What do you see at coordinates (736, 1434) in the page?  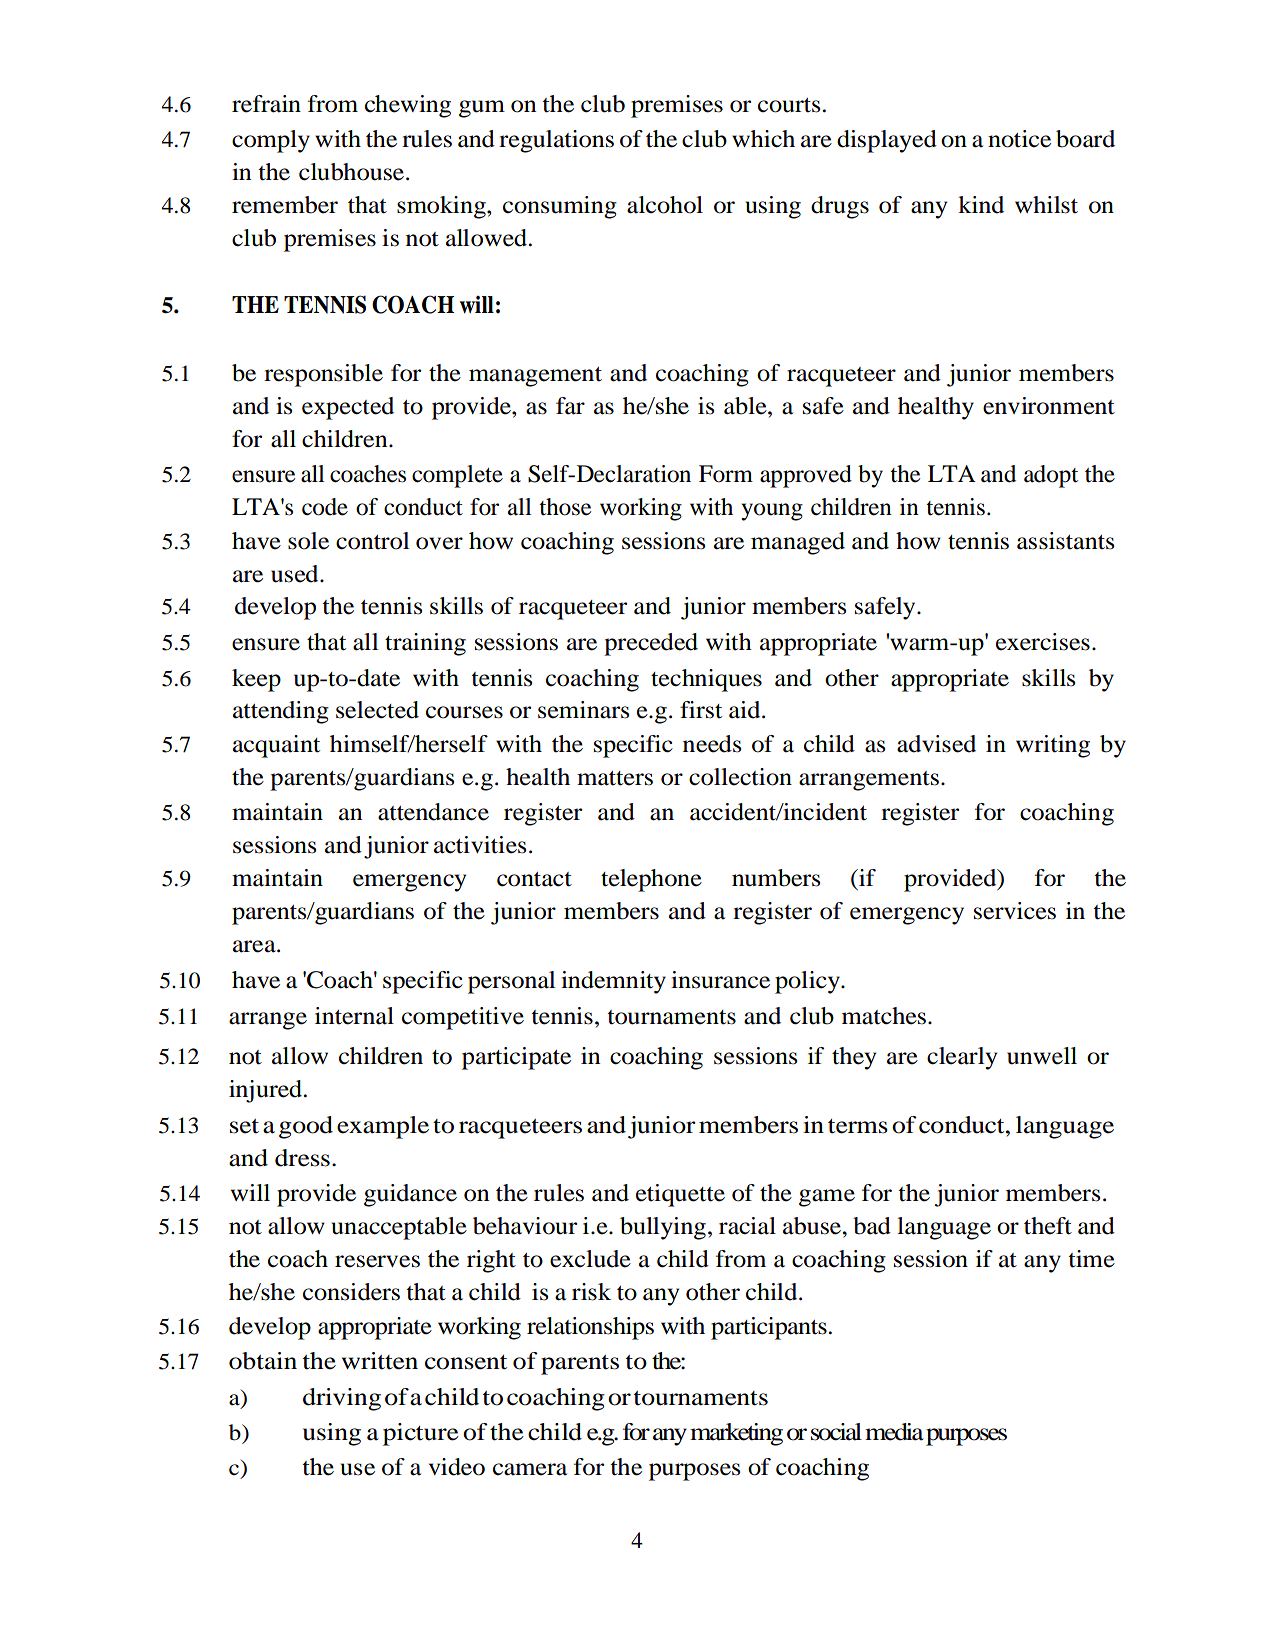 I see `marketing` at bounding box center [736, 1434].
